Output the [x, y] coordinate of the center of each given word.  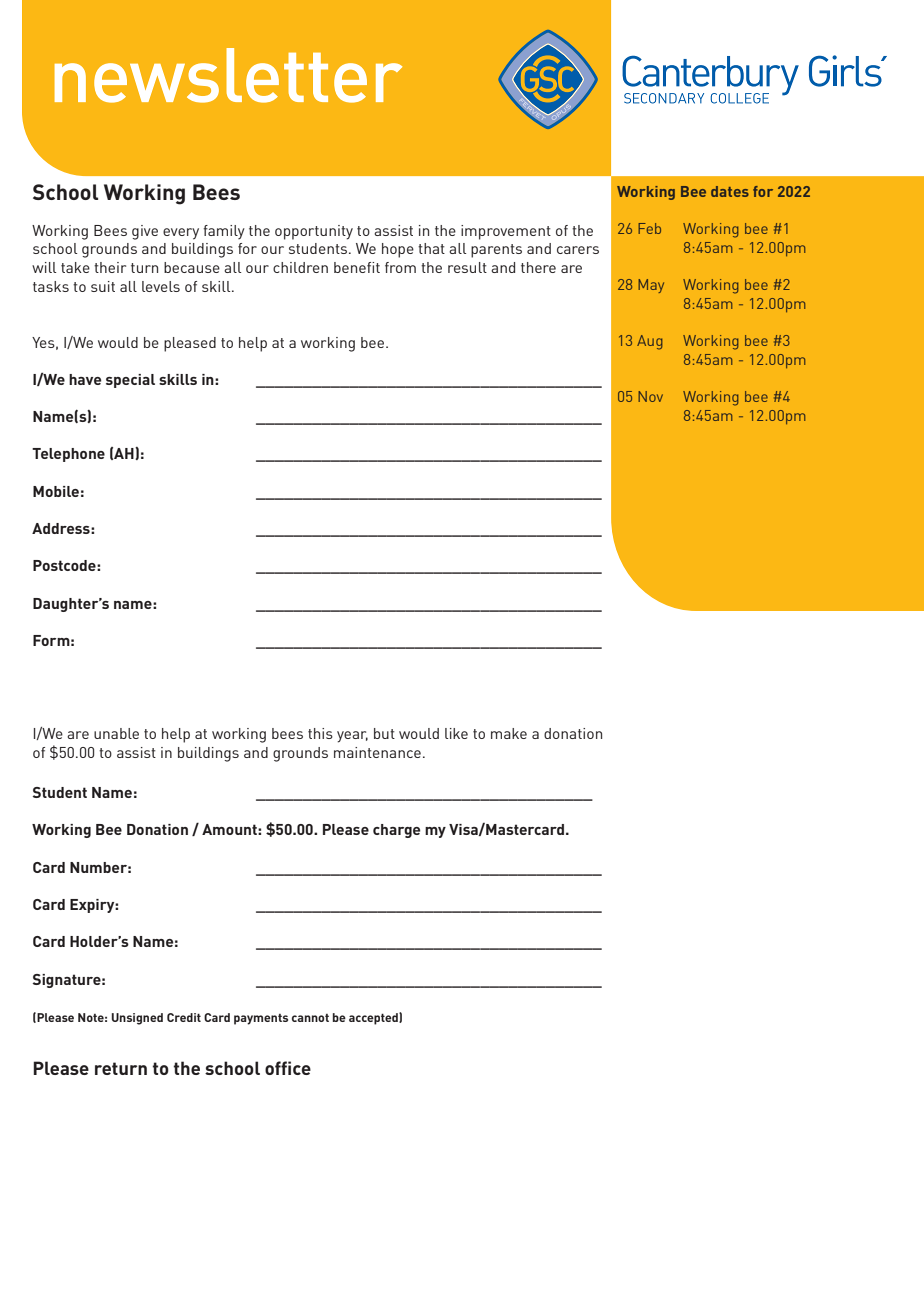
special [130, 381]
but [384, 733]
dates [730, 191]
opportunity [314, 232]
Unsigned [137, 1019]
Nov [650, 396]
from [400, 267]
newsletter [228, 75]
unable [116, 733]
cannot [310, 1018]
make [509, 733]
